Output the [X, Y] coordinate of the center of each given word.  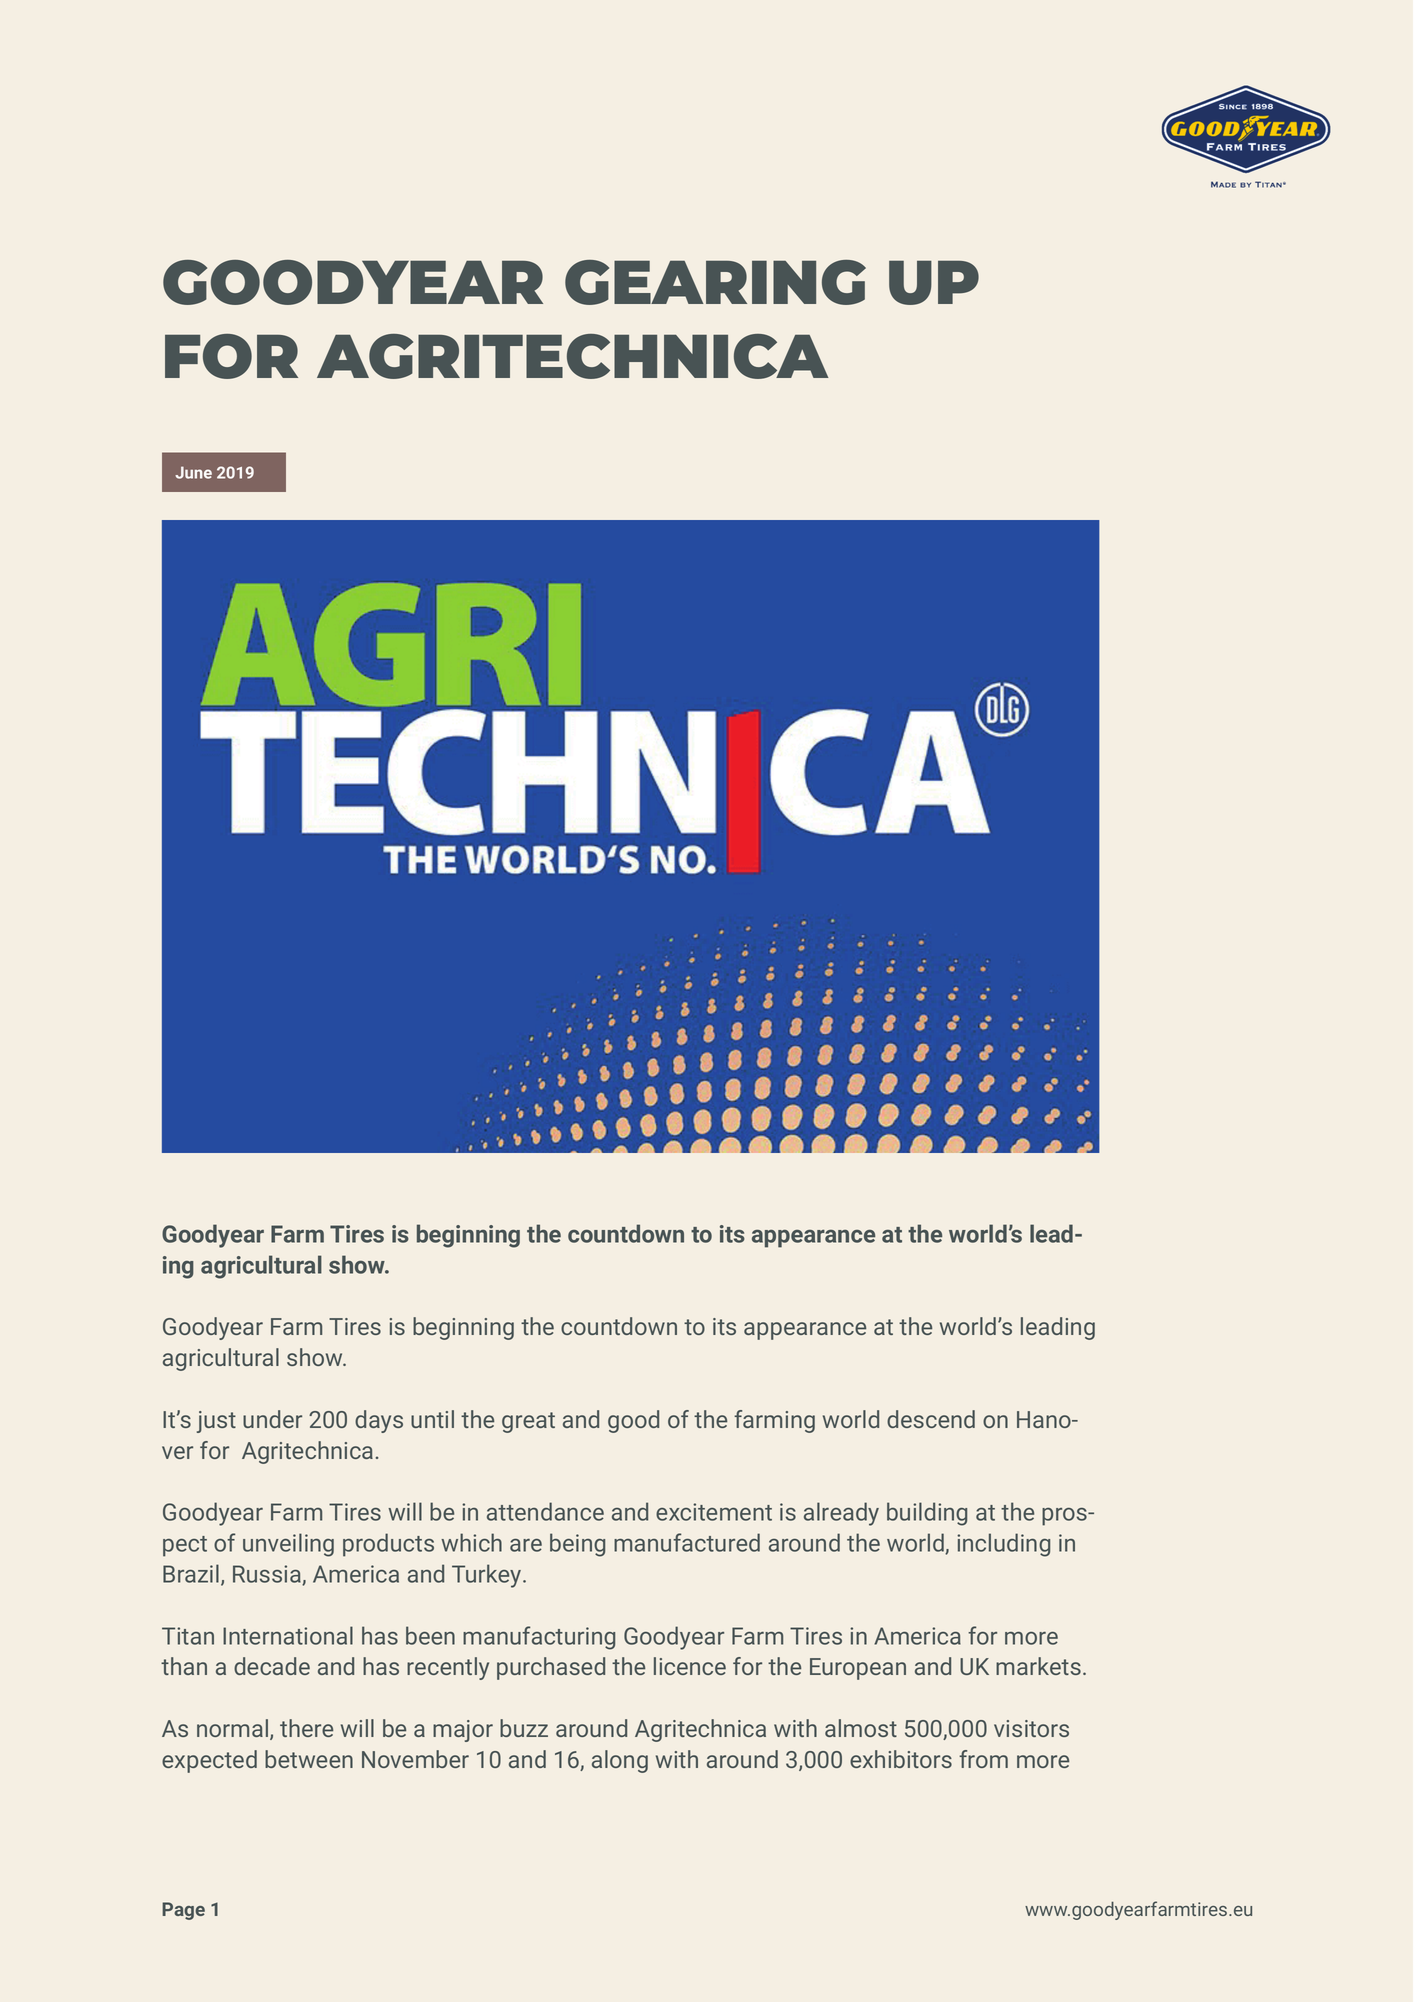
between [309, 1759]
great [528, 1422]
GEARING [715, 282]
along [620, 1761]
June [193, 472]
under [272, 1419]
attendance [545, 1511]
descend [931, 1419]
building [927, 1514]
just [216, 1422]
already [841, 1514]
